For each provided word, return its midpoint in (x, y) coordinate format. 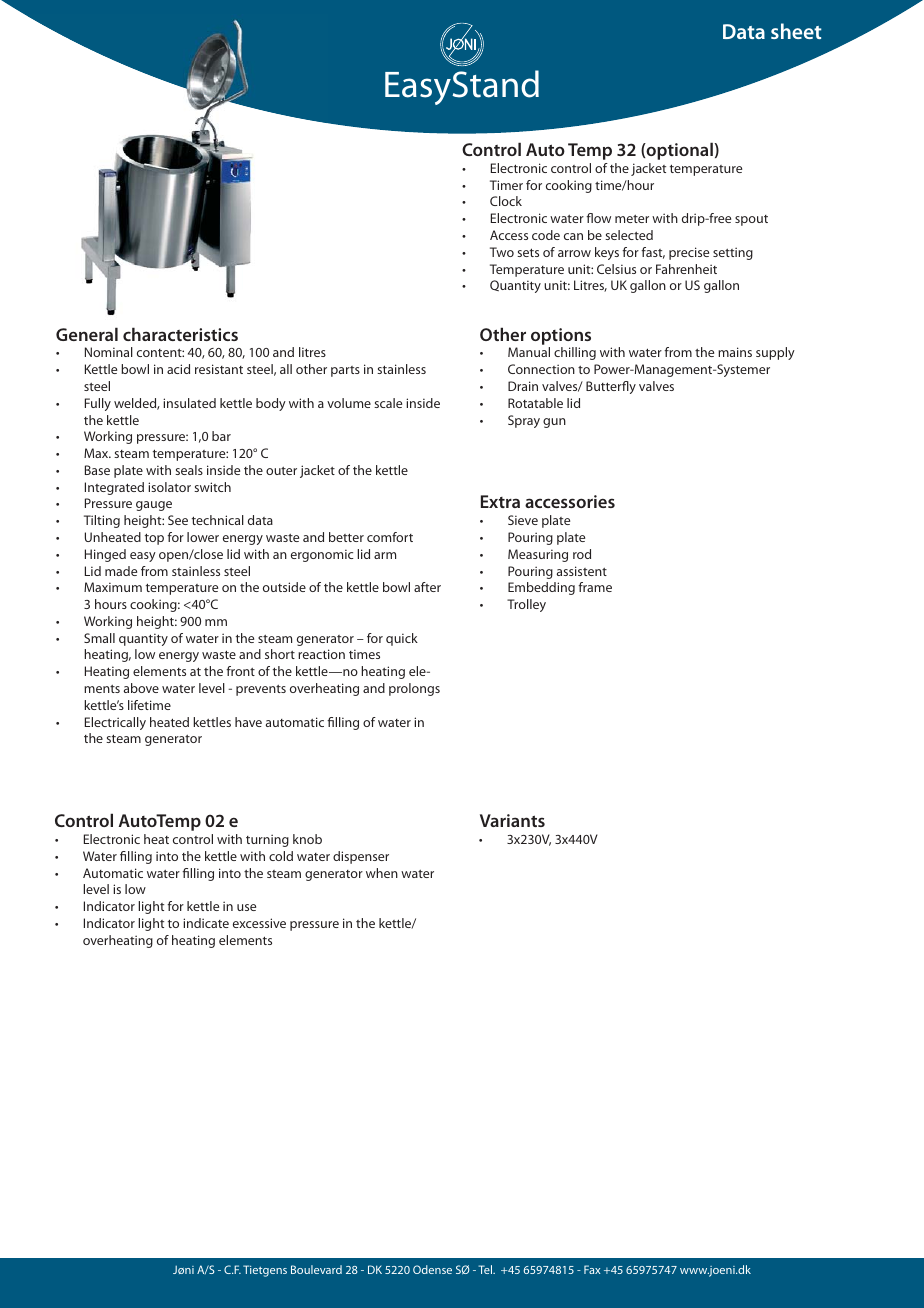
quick (402, 639)
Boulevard (316, 1269)
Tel (486, 1269)
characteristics (180, 334)
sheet (796, 31)
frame (595, 587)
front (240, 671)
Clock (506, 201)
